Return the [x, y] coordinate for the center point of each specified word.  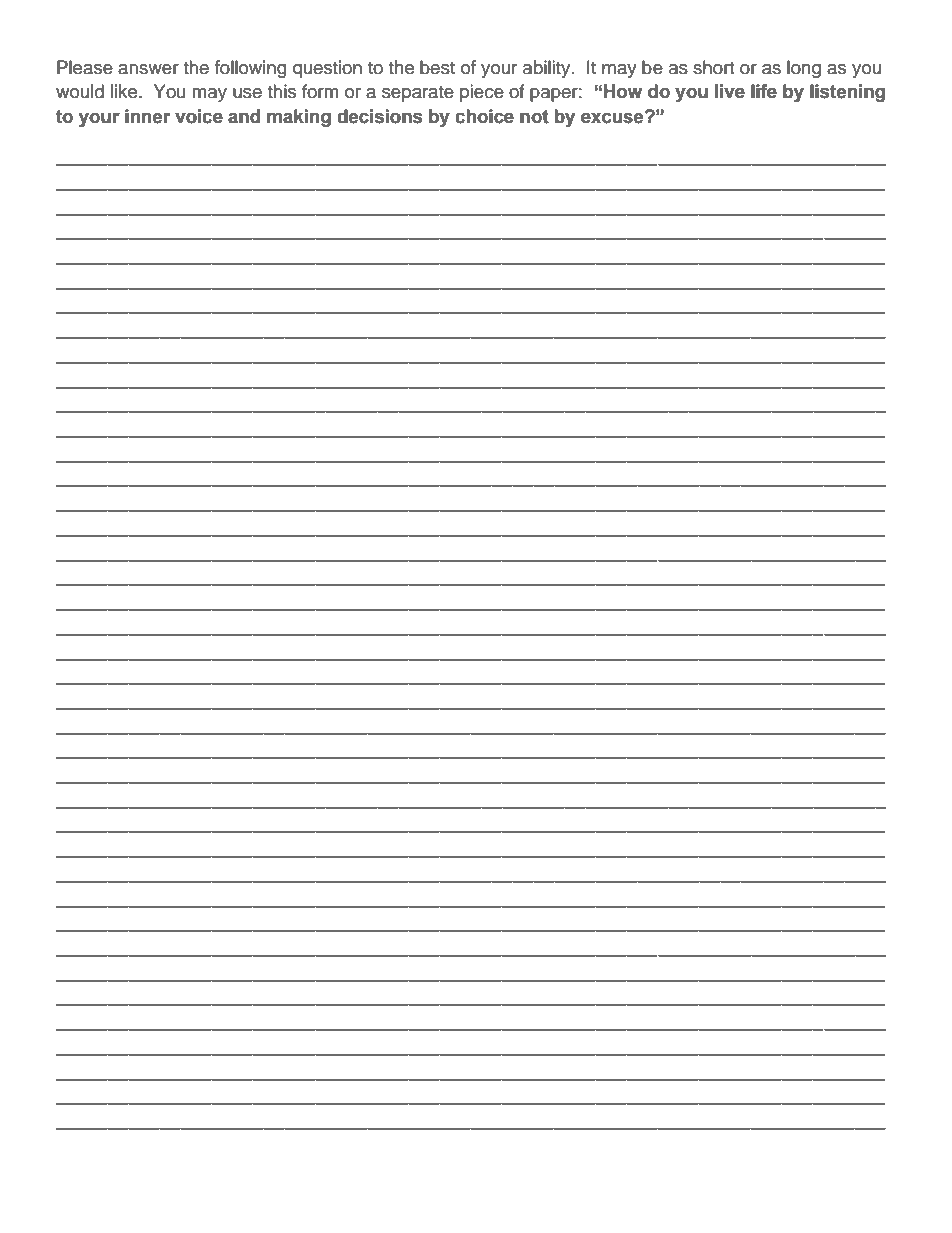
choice [484, 116]
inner [147, 116]
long [804, 69]
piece [482, 93]
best [437, 67]
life [764, 91]
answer [148, 69]
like [125, 91]
